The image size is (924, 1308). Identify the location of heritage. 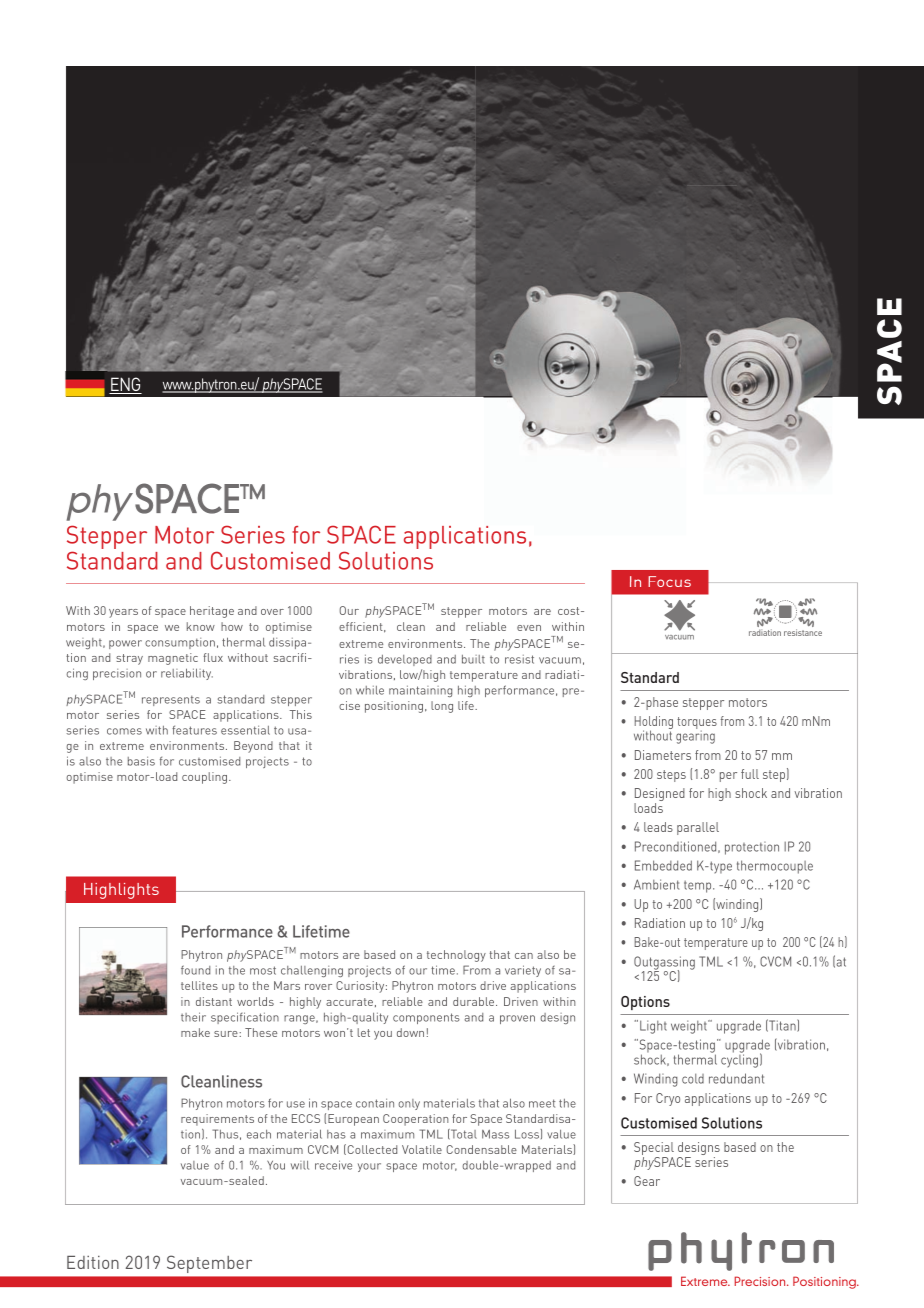
(212, 612).
